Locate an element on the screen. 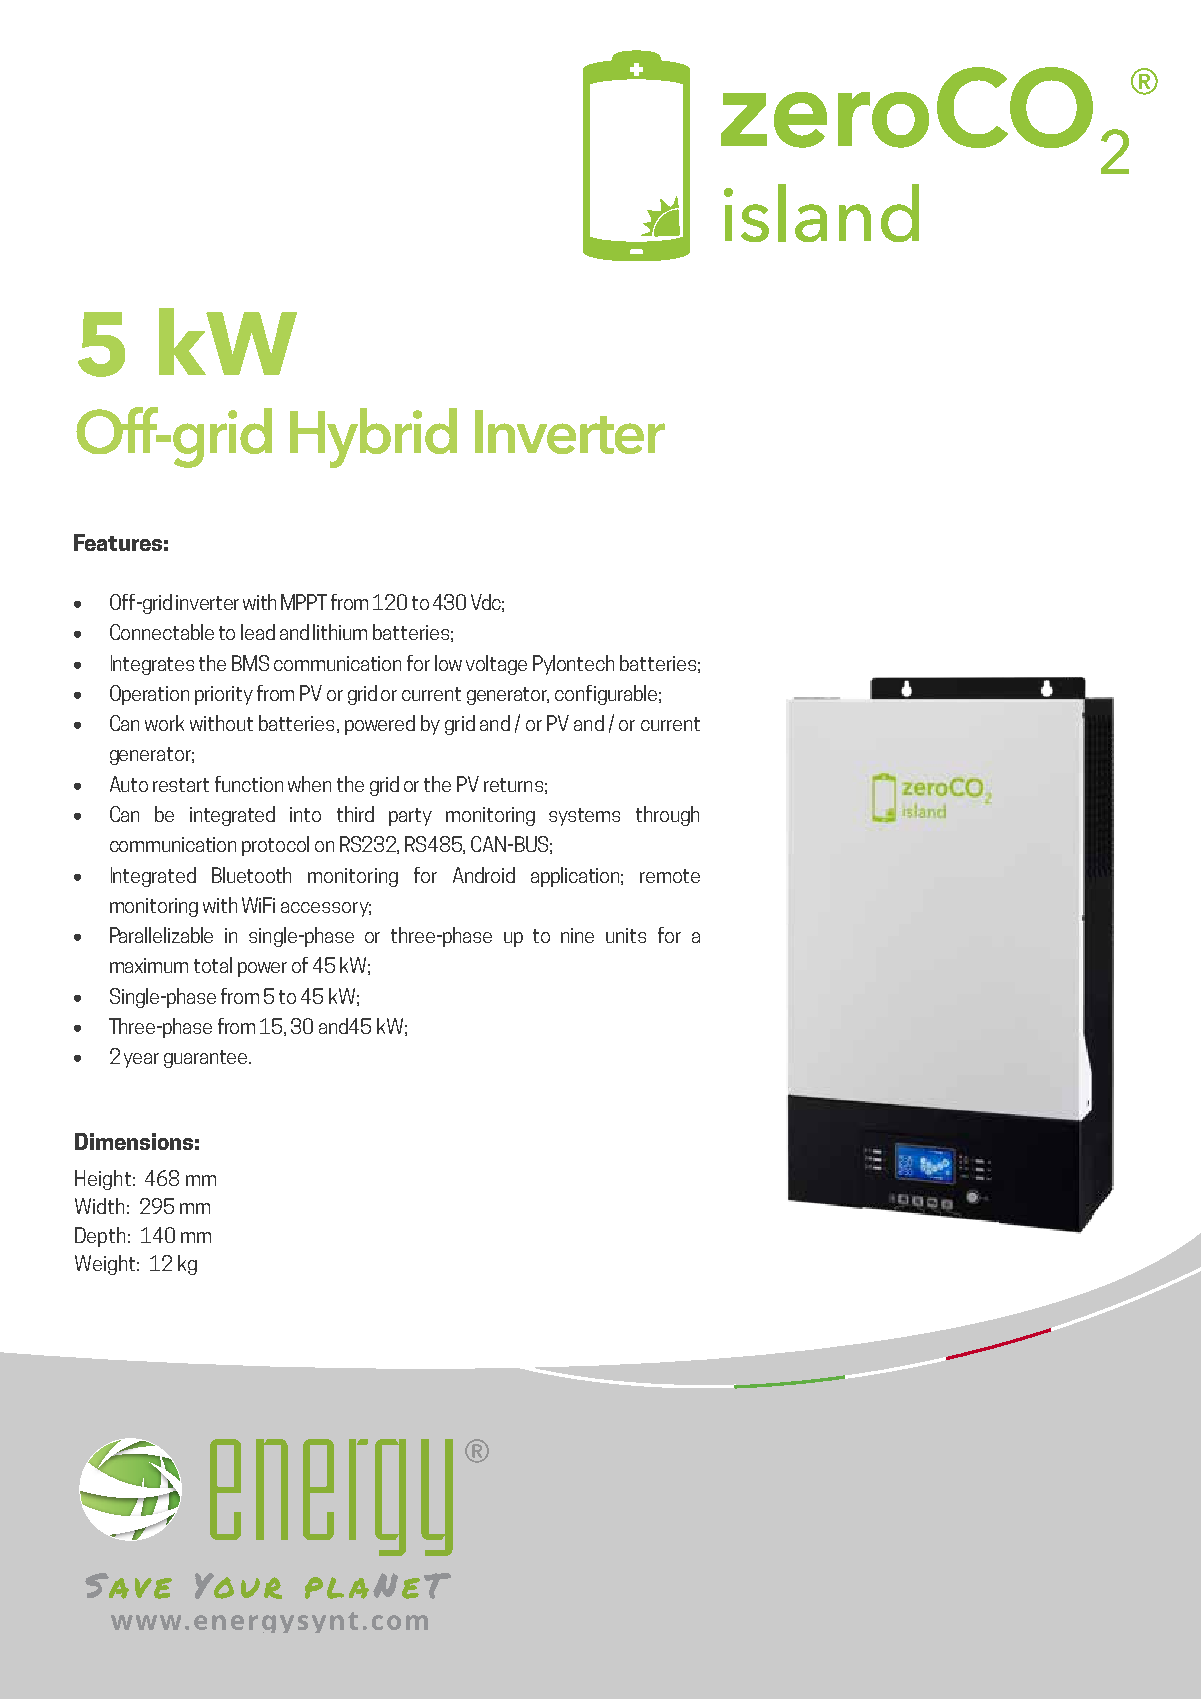 The width and height of the screenshot is (1201, 1699). voltage is located at coordinates (496, 665).
